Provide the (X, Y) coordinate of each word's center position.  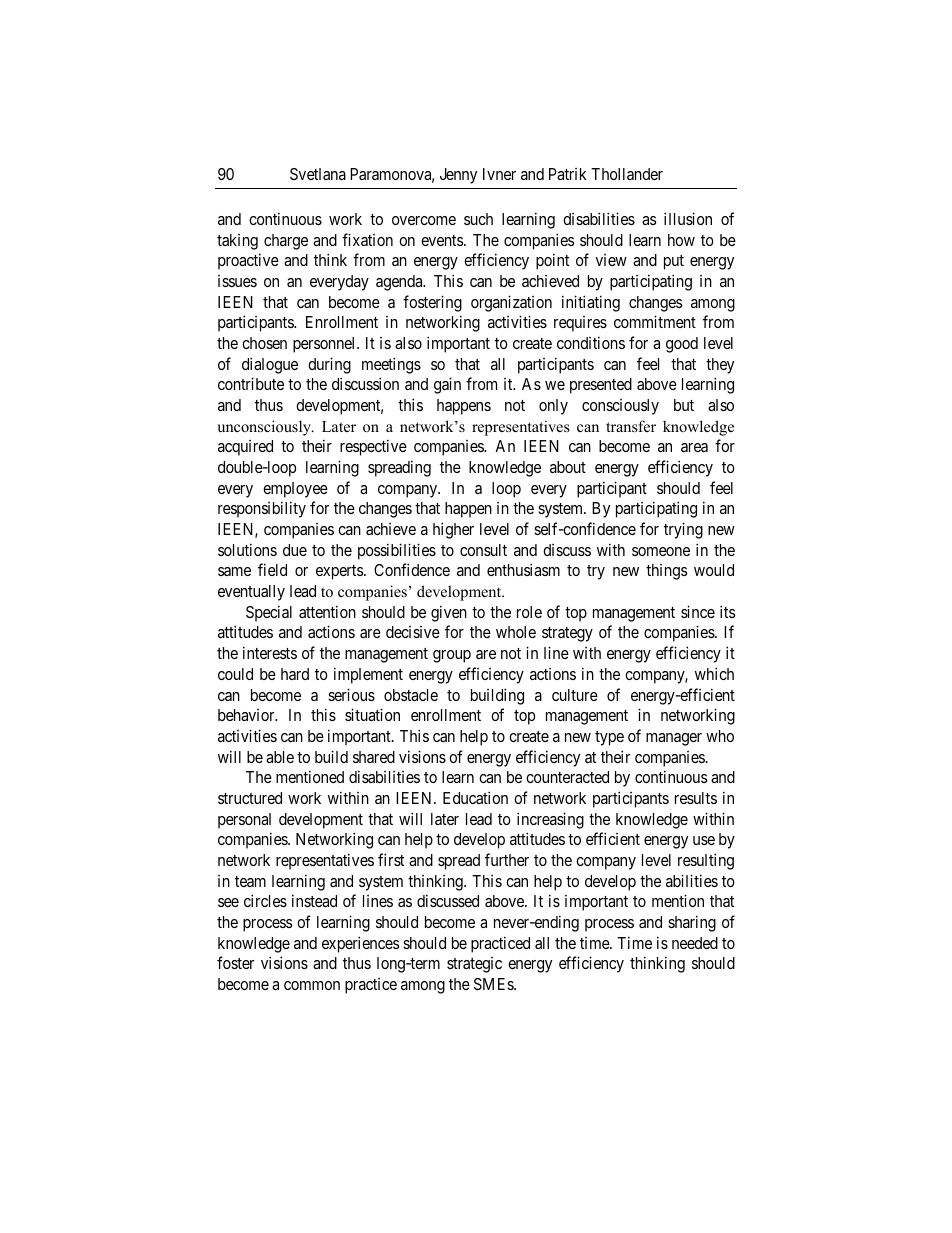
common (312, 985)
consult (483, 550)
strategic (474, 965)
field (272, 569)
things (666, 572)
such (478, 219)
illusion (688, 218)
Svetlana (318, 174)
